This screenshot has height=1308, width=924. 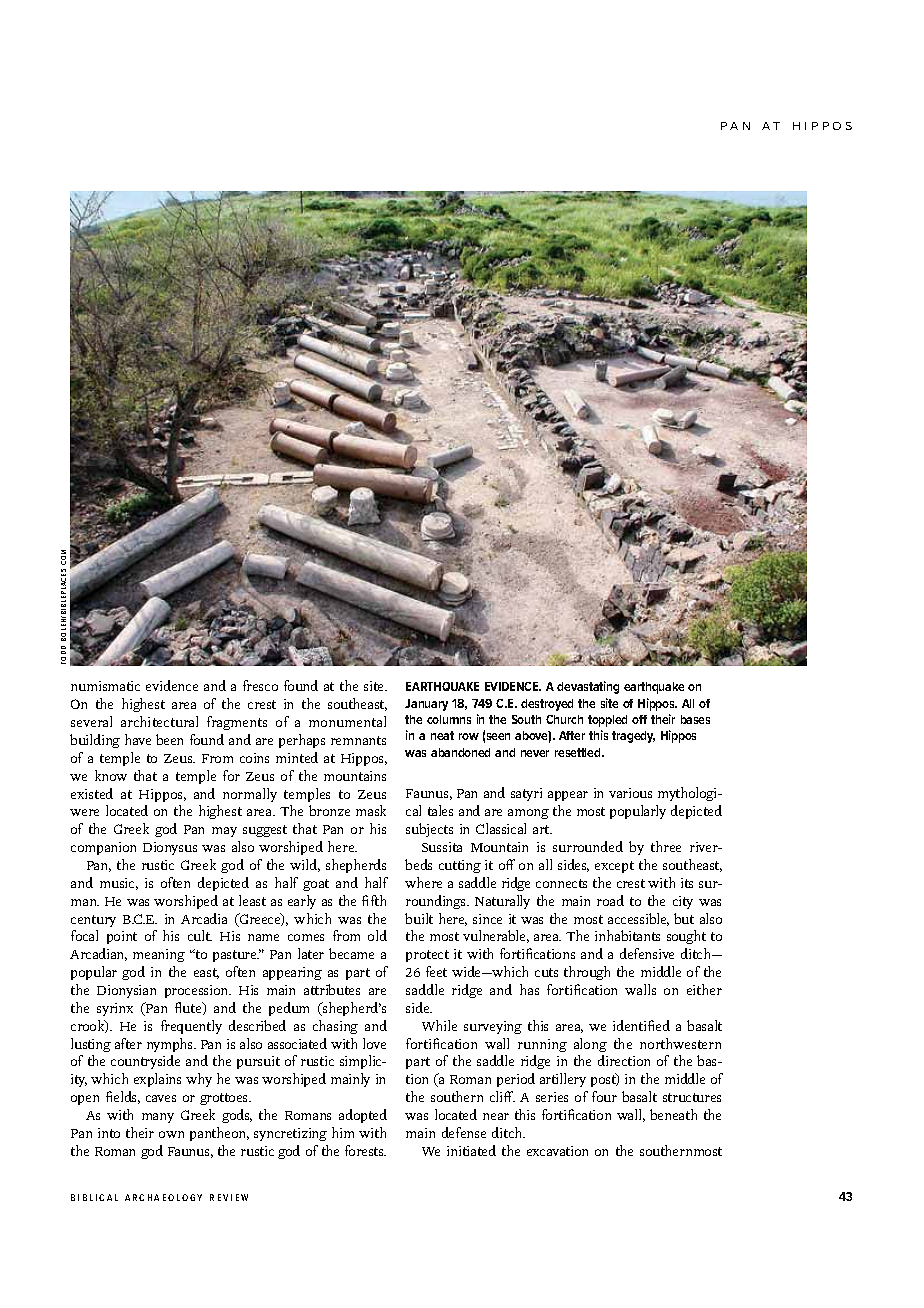 I want to click on road, so click(x=610, y=900).
